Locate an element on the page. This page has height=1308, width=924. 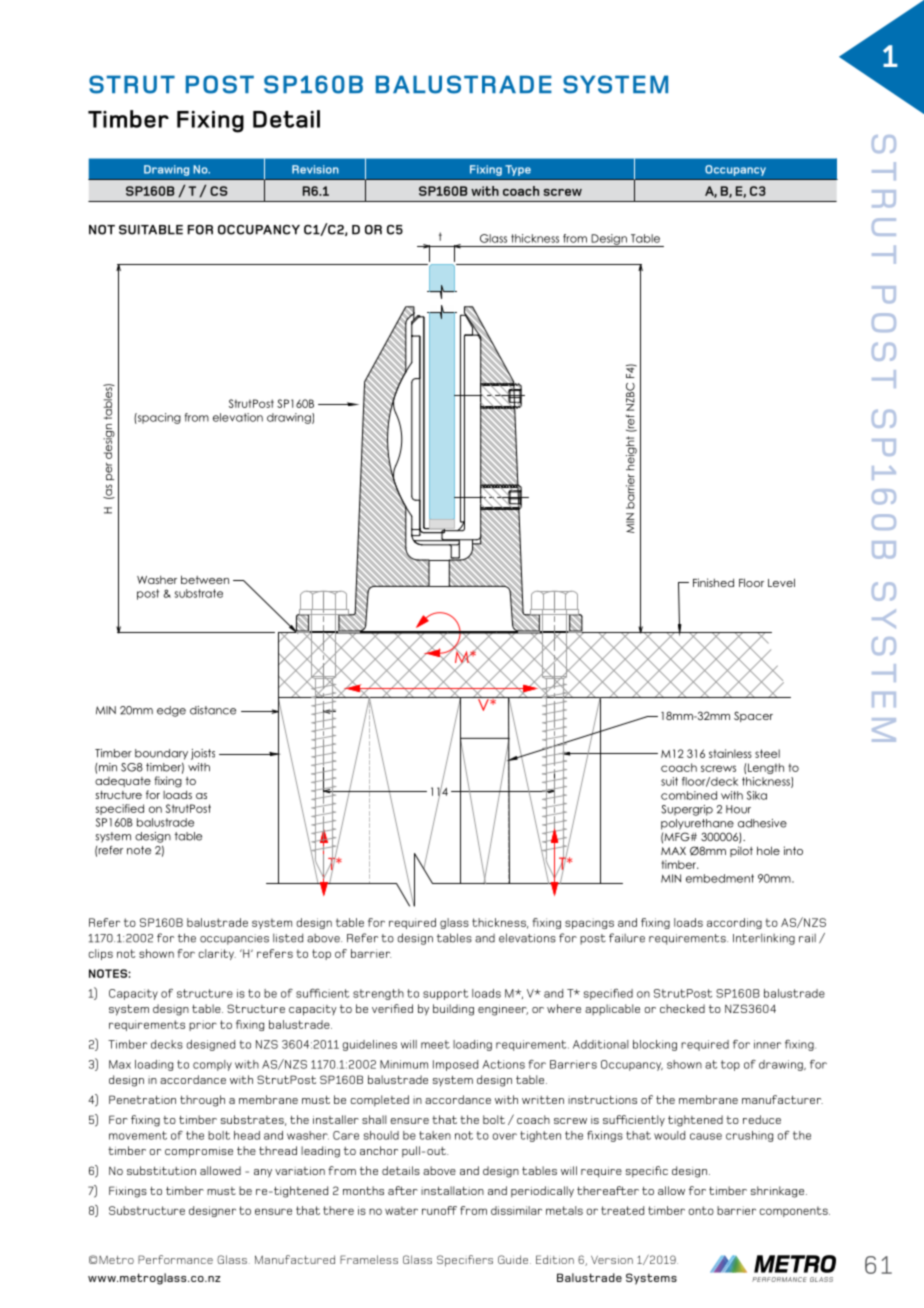
Spacer is located at coordinates (753, 716).
